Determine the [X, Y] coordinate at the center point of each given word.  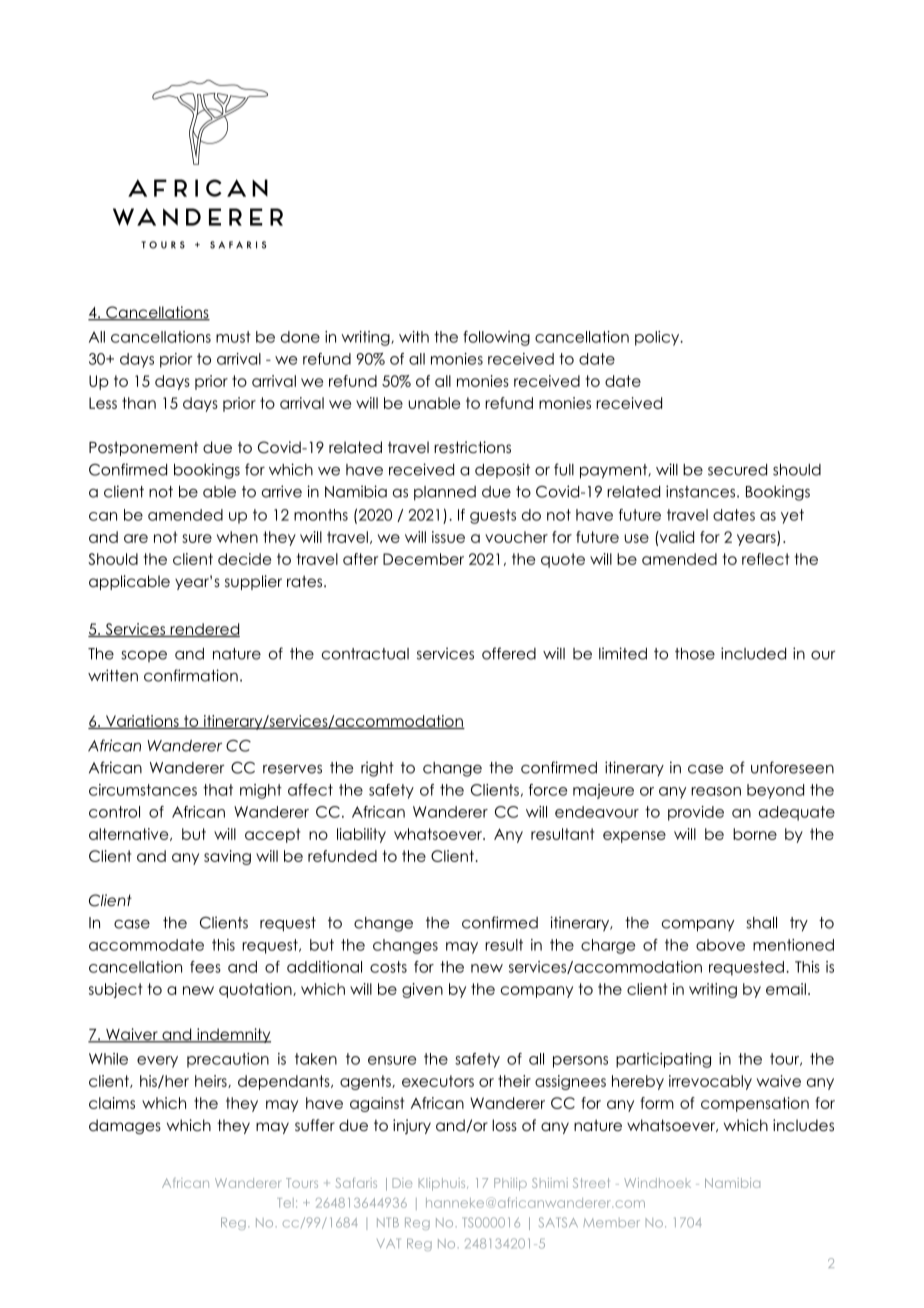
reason [716, 791]
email [786, 989]
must [233, 337]
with [414, 337]
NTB [388, 1222]
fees [205, 967]
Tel [285, 1203]
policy [658, 338]
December [423, 559]
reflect [765, 559]
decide [244, 559]
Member [611, 1223]
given [422, 990]
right [377, 769]
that [218, 790]
